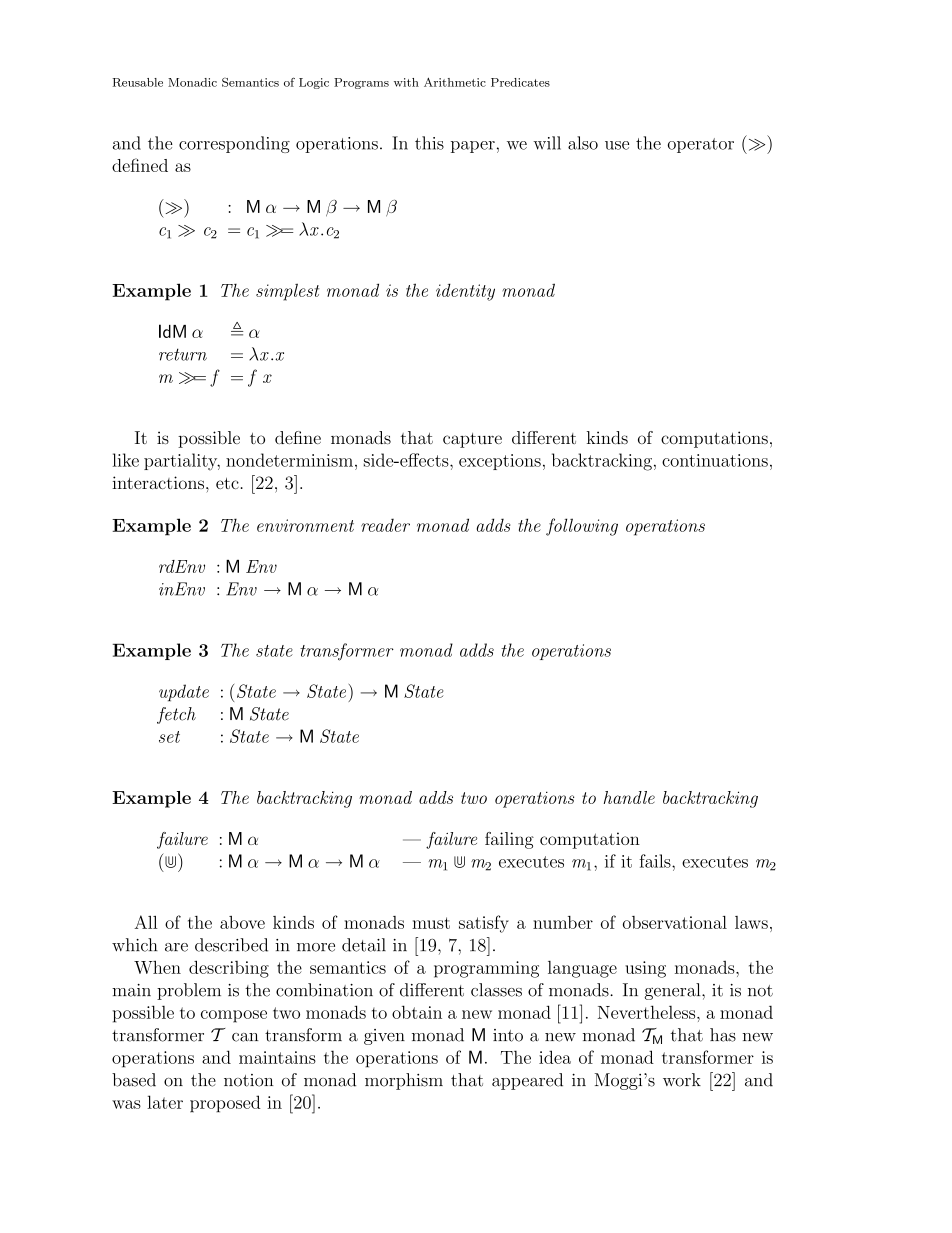 The height and width of the screenshot is (1233, 952). What do you see at coordinates (225, 1104) in the screenshot?
I see `proposed` at bounding box center [225, 1104].
